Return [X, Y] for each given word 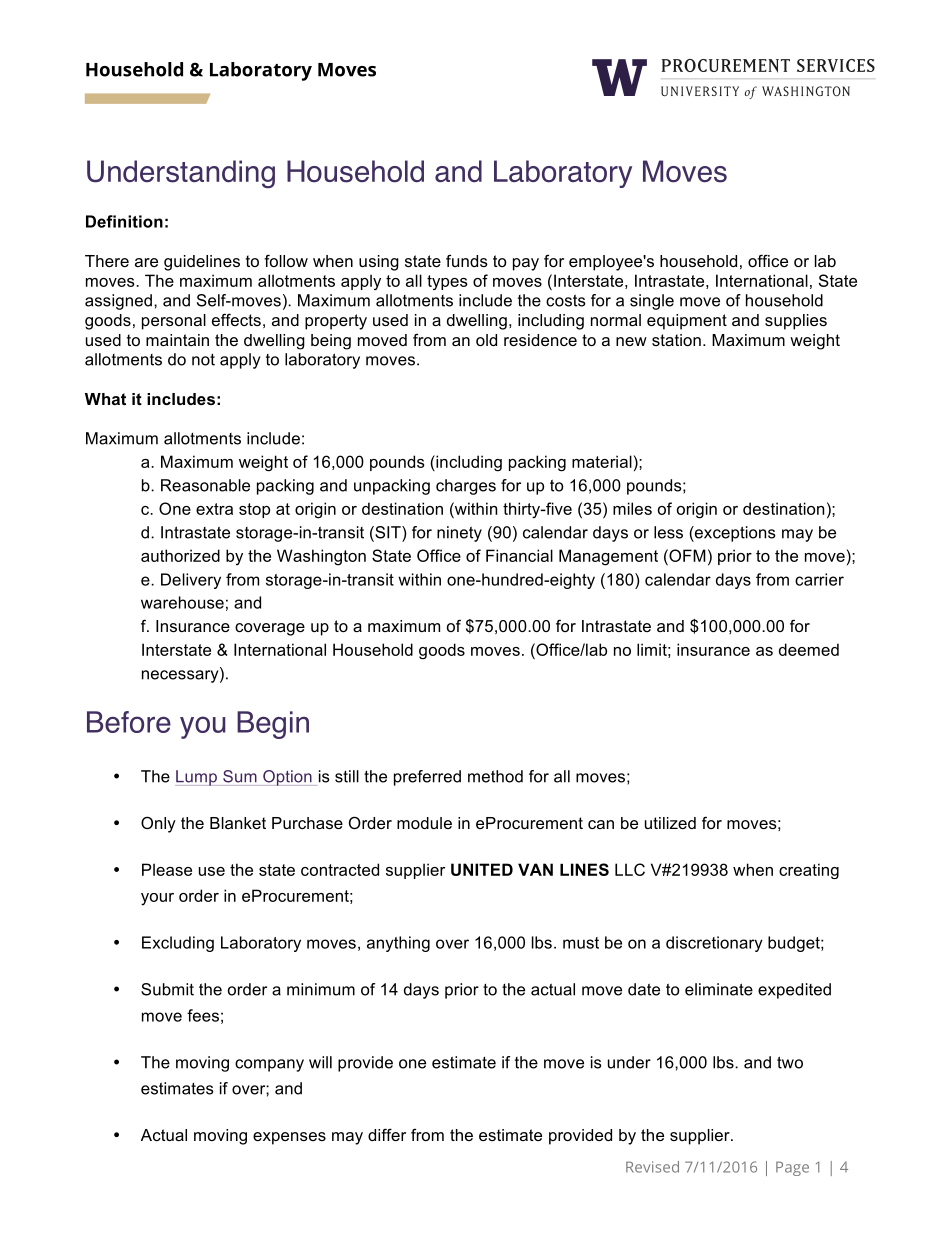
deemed [809, 649]
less [668, 532]
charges [466, 487]
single [652, 302]
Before [129, 722]
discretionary [714, 944]
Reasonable [205, 485]
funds [467, 260]
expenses [289, 1138]
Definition [124, 221]
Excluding [178, 944]
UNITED [482, 869]
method [495, 776]
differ [387, 1134]
